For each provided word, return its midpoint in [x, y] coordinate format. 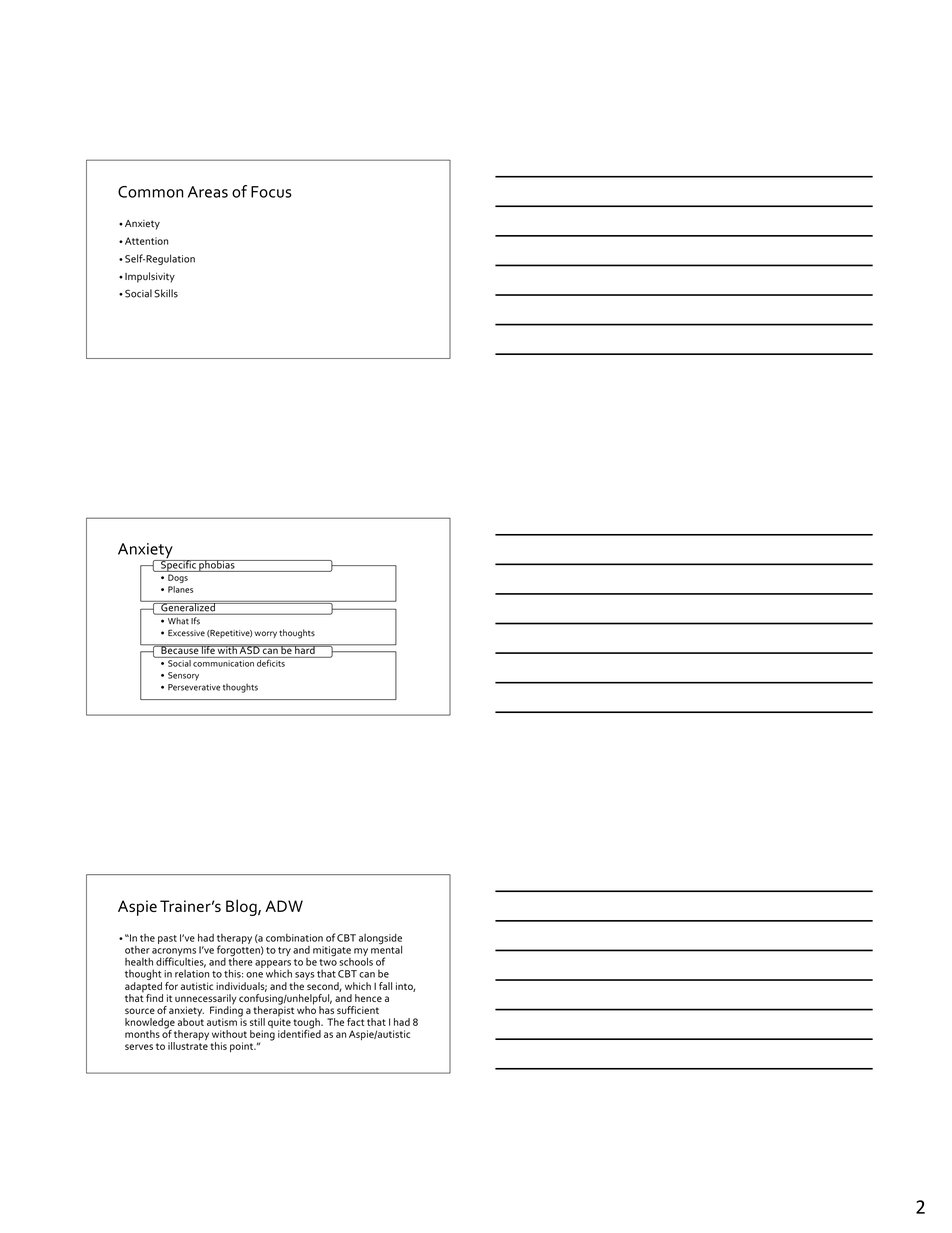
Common [151, 192]
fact [356, 1022]
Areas [208, 192]
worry [265, 634]
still [257, 1022]
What [178, 621]
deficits [271, 662]
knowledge [150, 1024]
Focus [271, 192]
